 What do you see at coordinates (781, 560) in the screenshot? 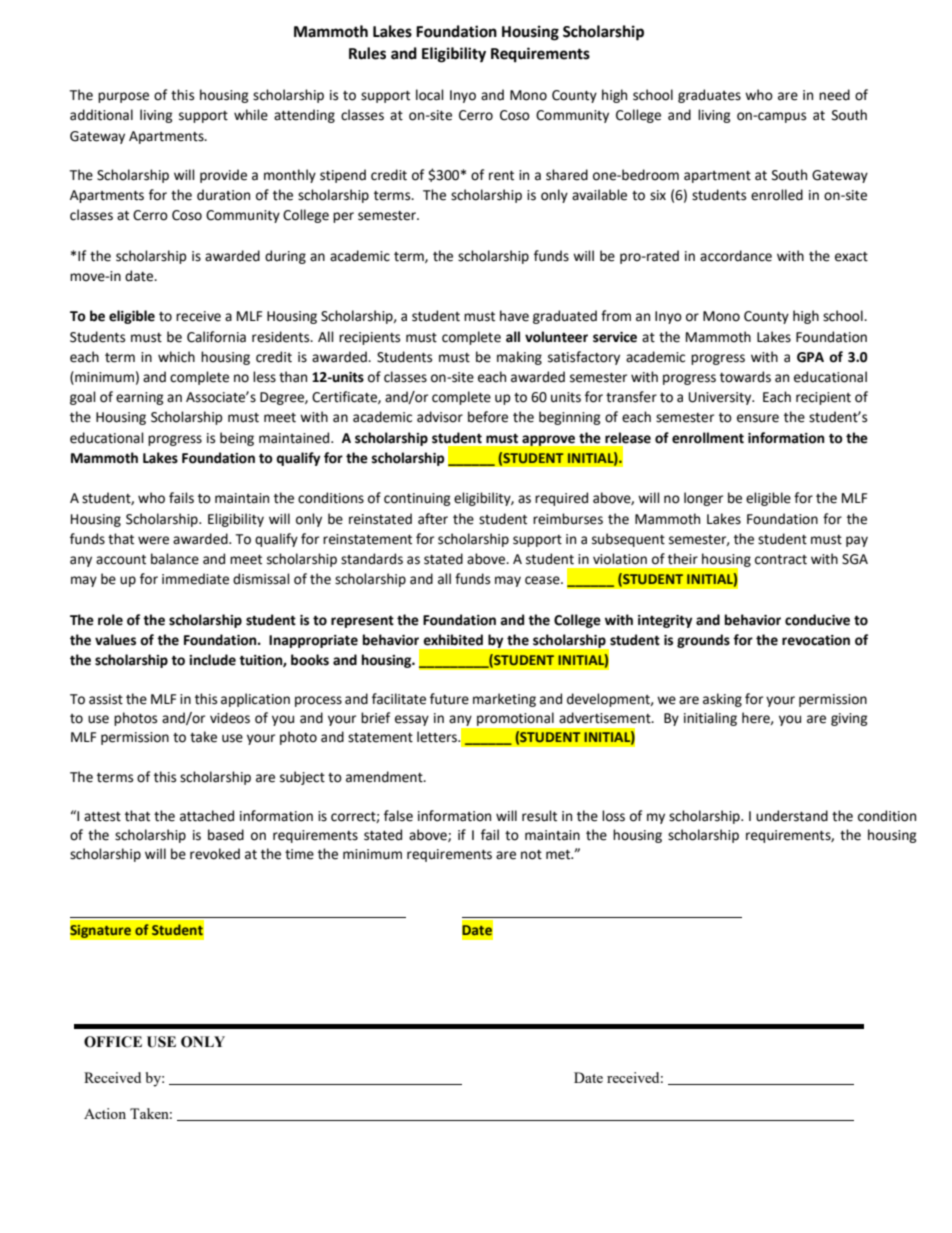
I see `contract` at bounding box center [781, 560].
